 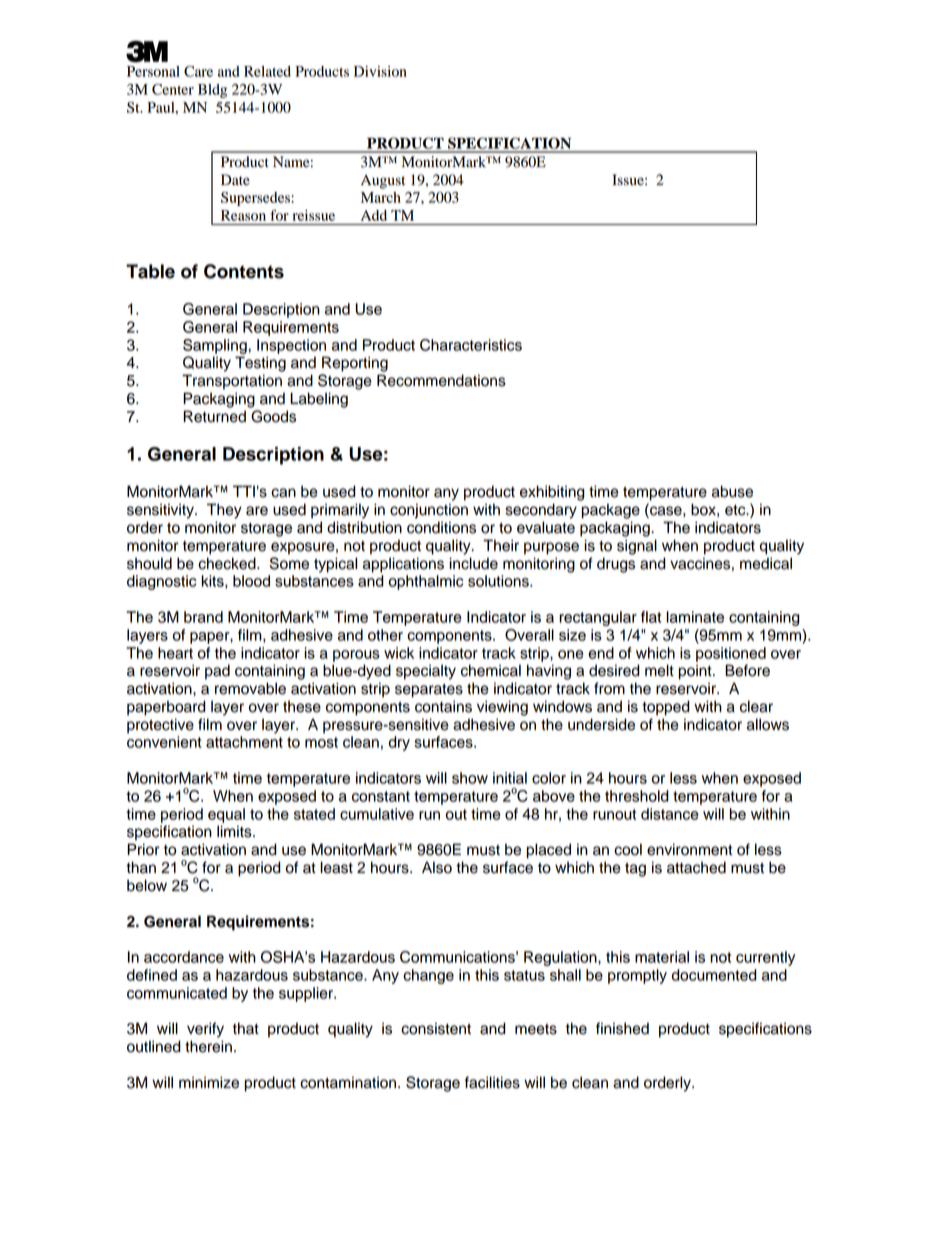 I want to click on include, so click(x=473, y=563).
